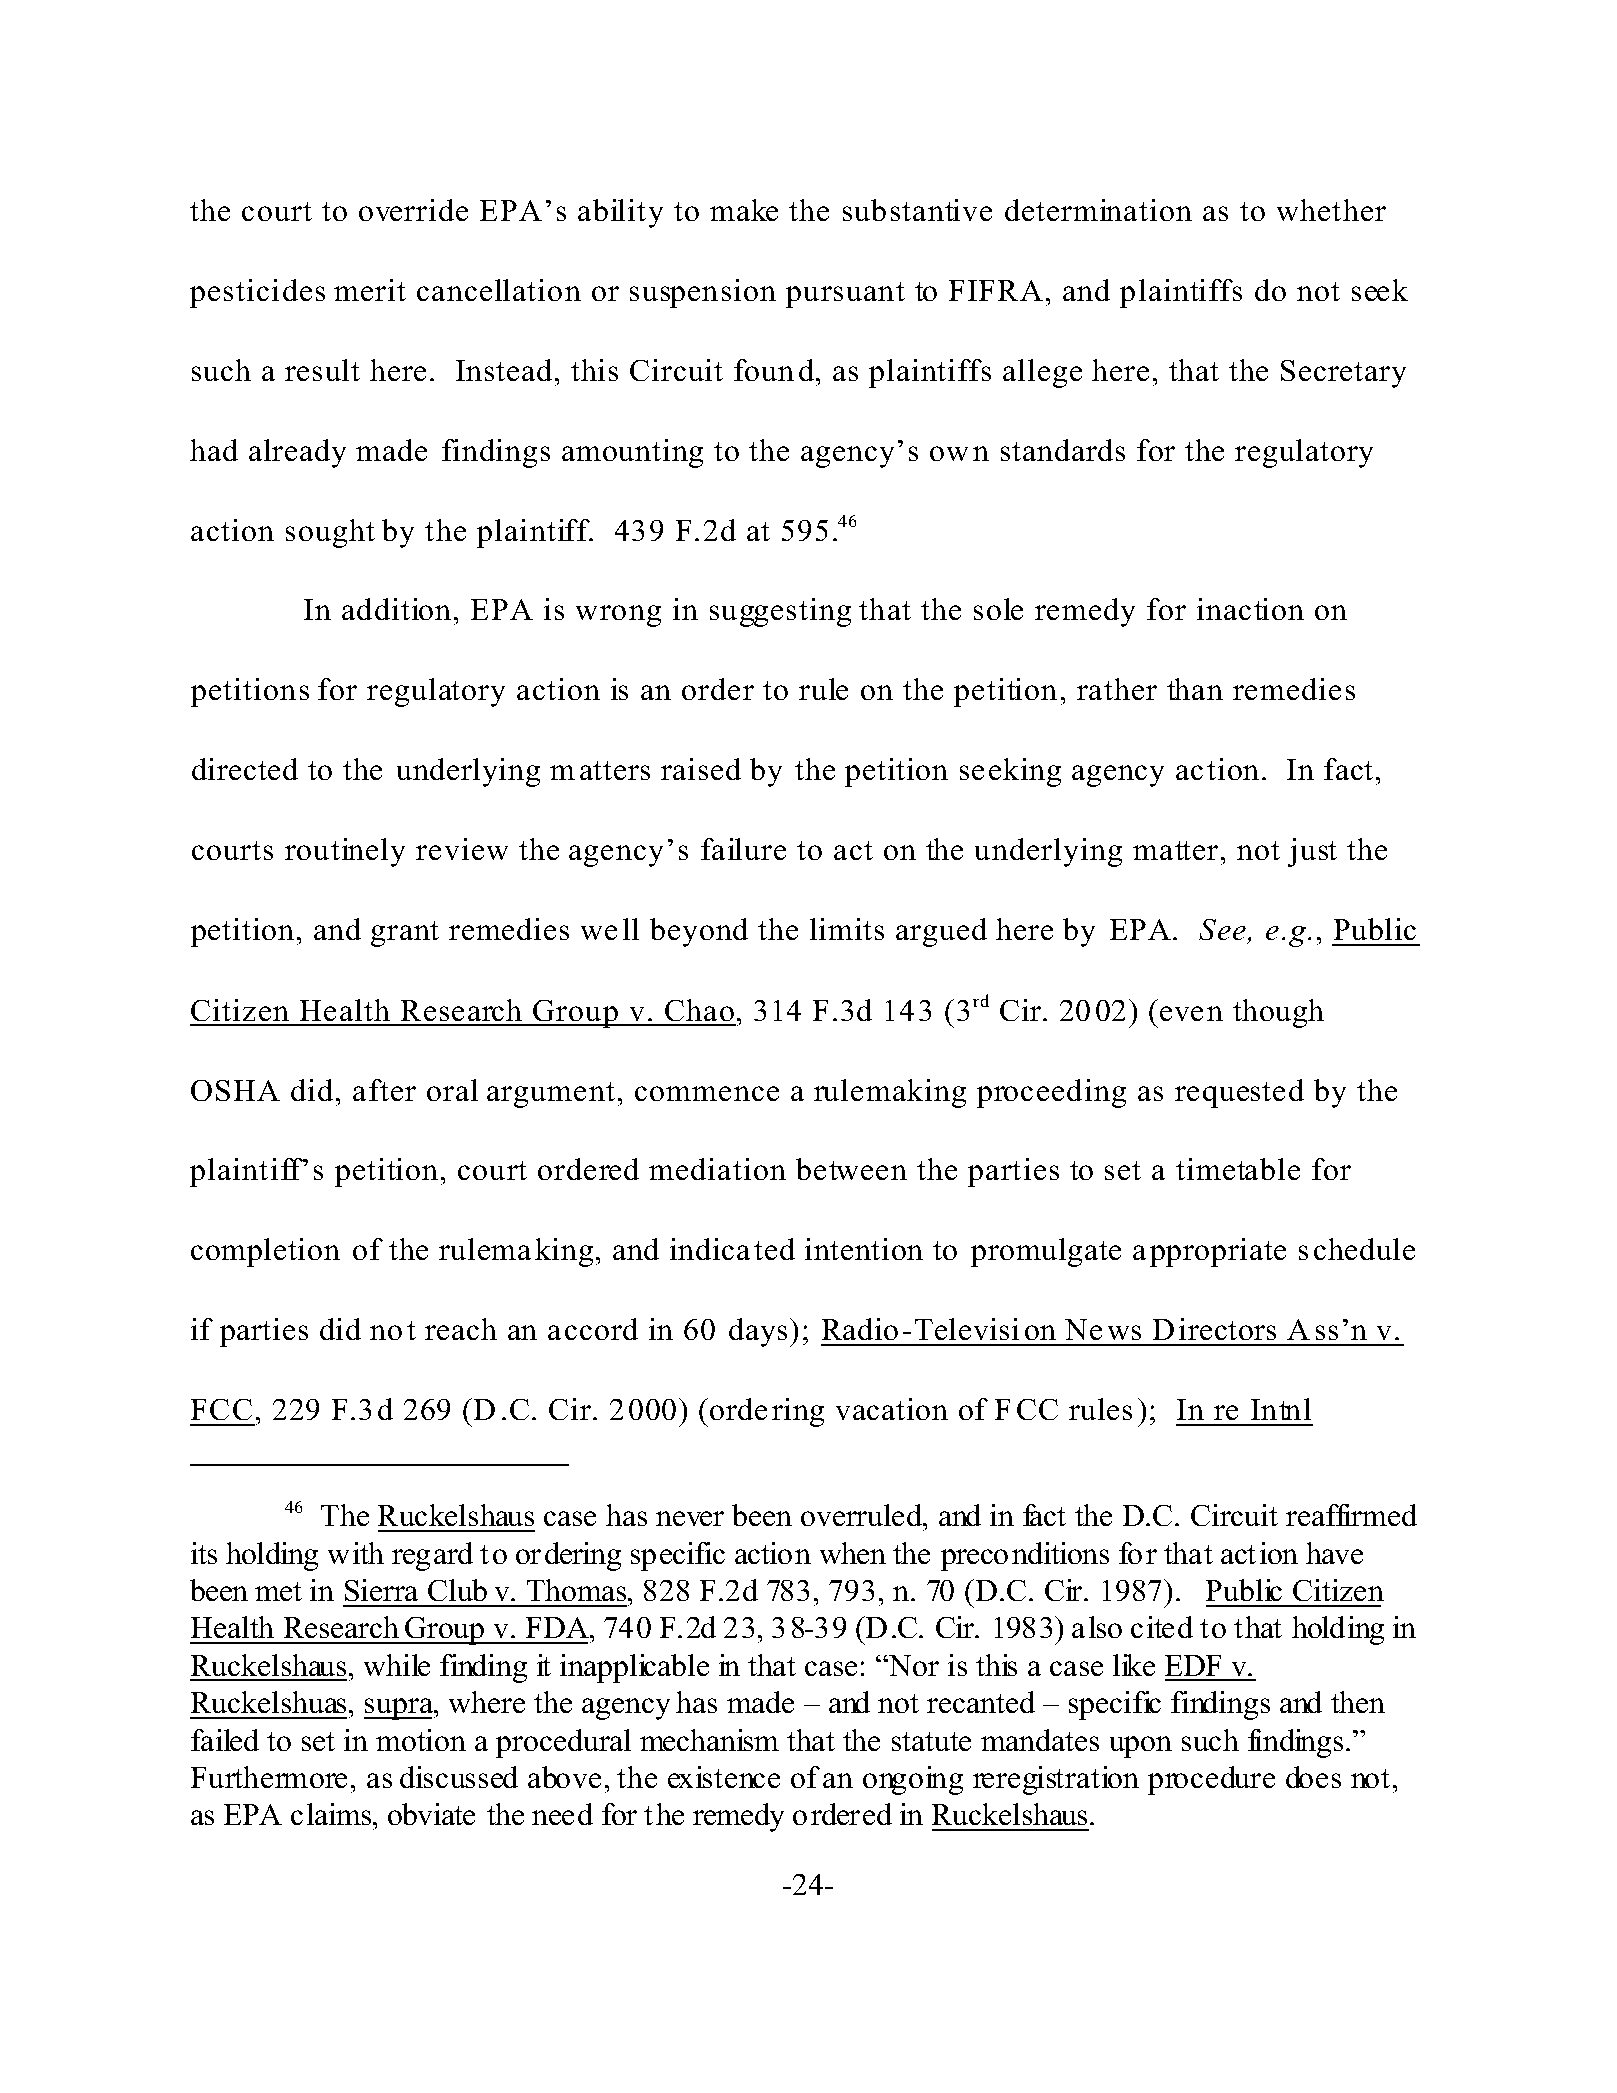  What do you see at coordinates (461, 1329) in the page?
I see `reach` at bounding box center [461, 1329].
